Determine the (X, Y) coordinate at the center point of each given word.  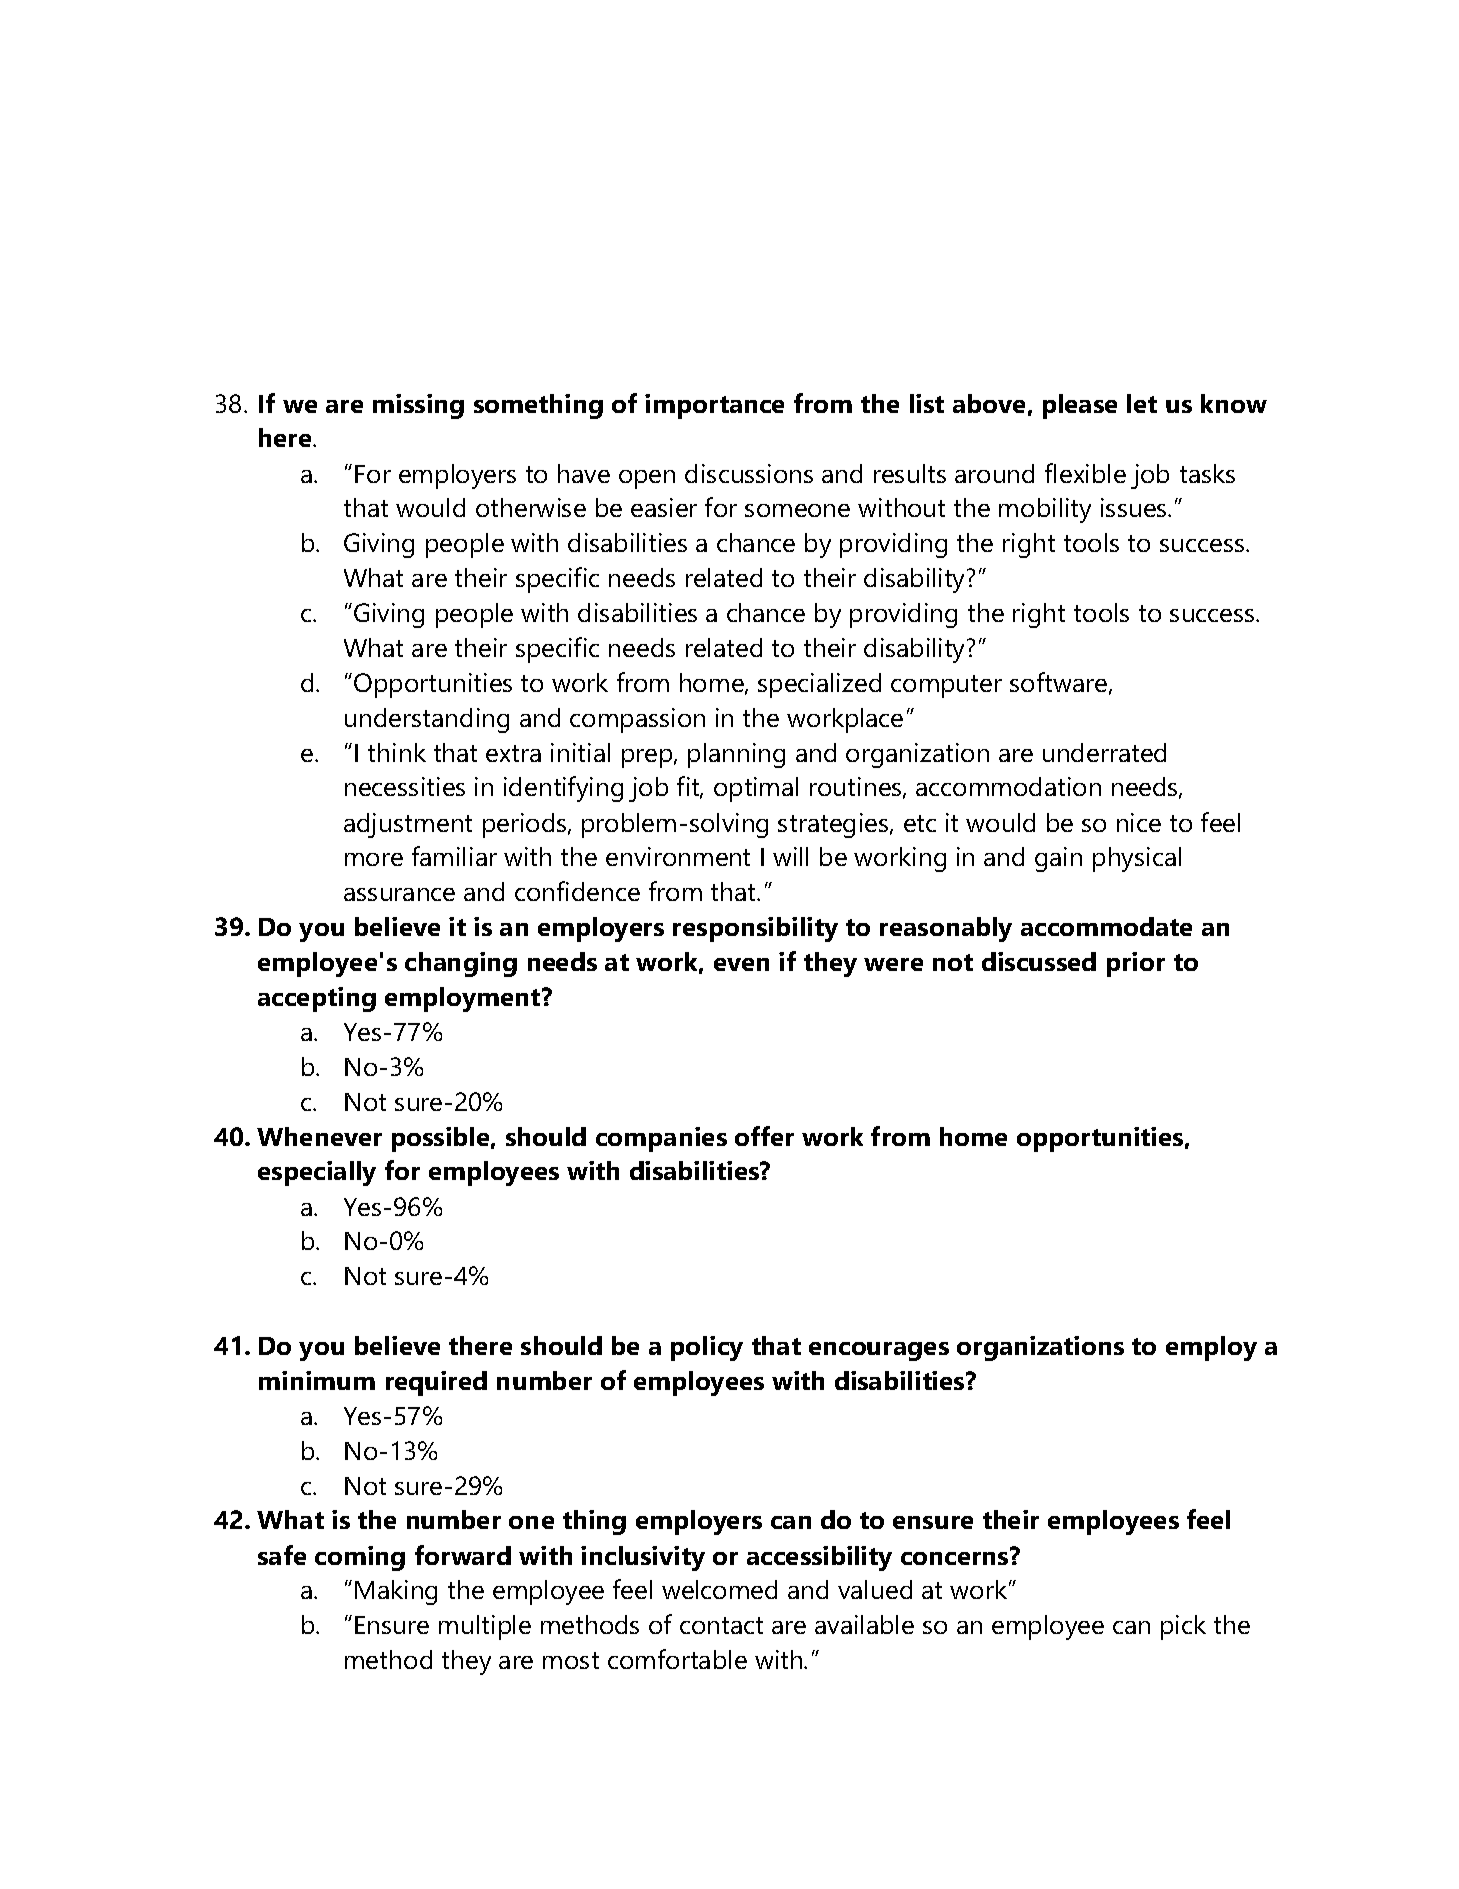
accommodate (1106, 926)
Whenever (319, 1136)
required (436, 1383)
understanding (427, 720)
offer (764, 1136)
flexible (1085, 473)
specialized (819, 685)
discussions (749, 473)
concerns (956, 1557)
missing (418, 406)
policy (707, 1348)
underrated (1104, 752)
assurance (399, 894)
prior (1136, 964)
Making (396, 1592)
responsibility (755, 929)
